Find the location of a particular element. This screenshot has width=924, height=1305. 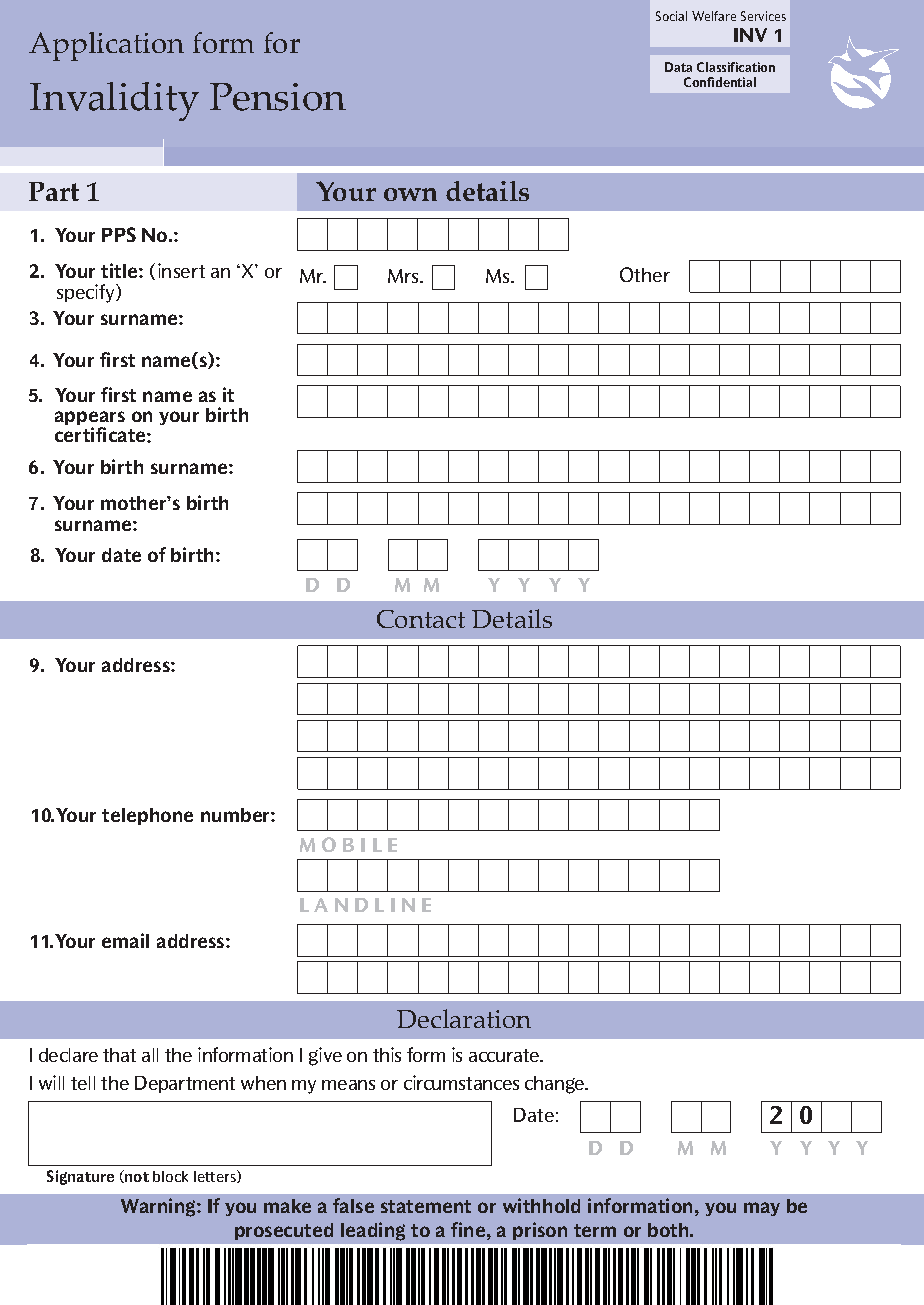

Mrs is located at coordinates (404, 276).
